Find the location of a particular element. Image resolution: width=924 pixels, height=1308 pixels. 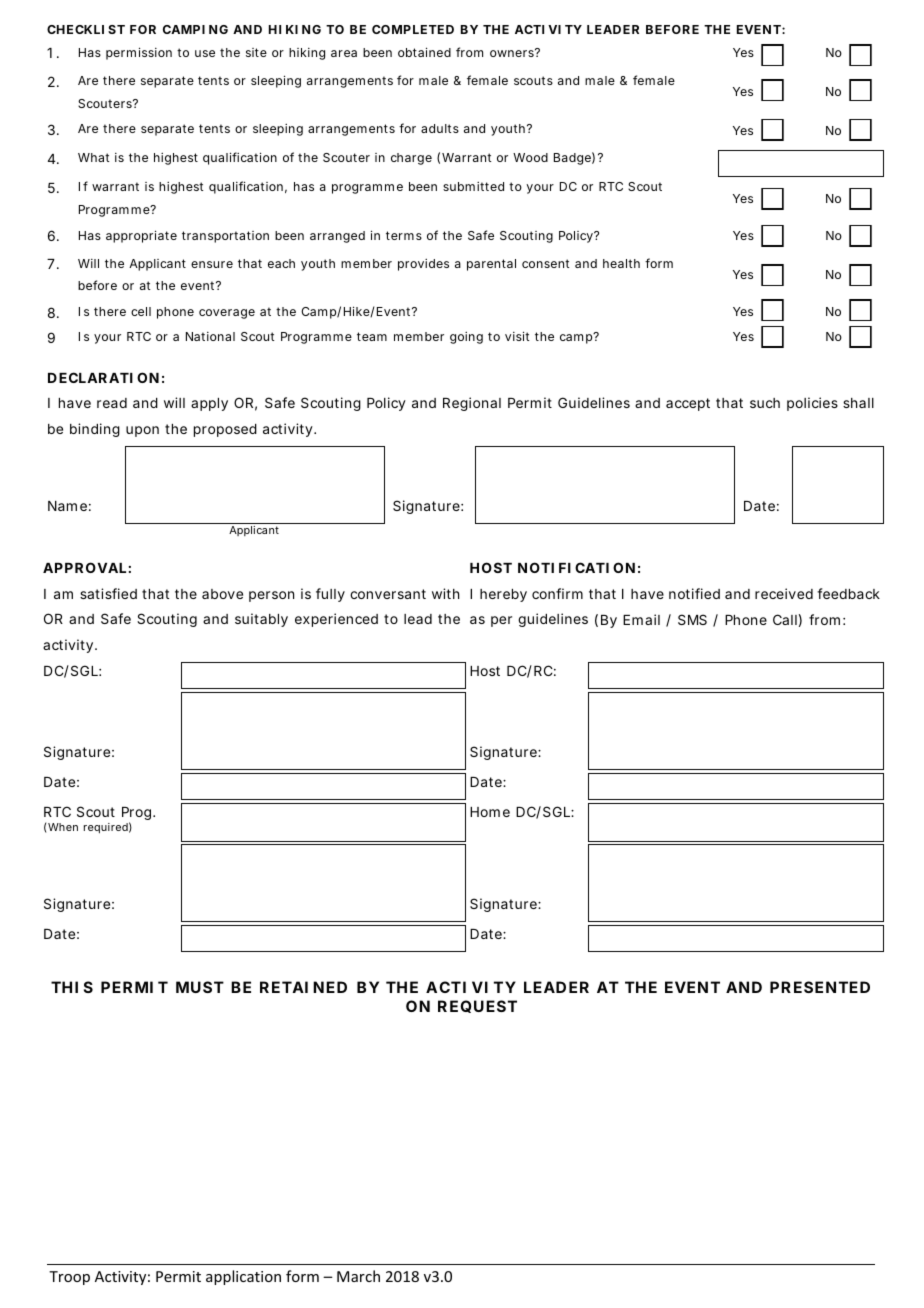

When is located at coordinates (63, 827).
